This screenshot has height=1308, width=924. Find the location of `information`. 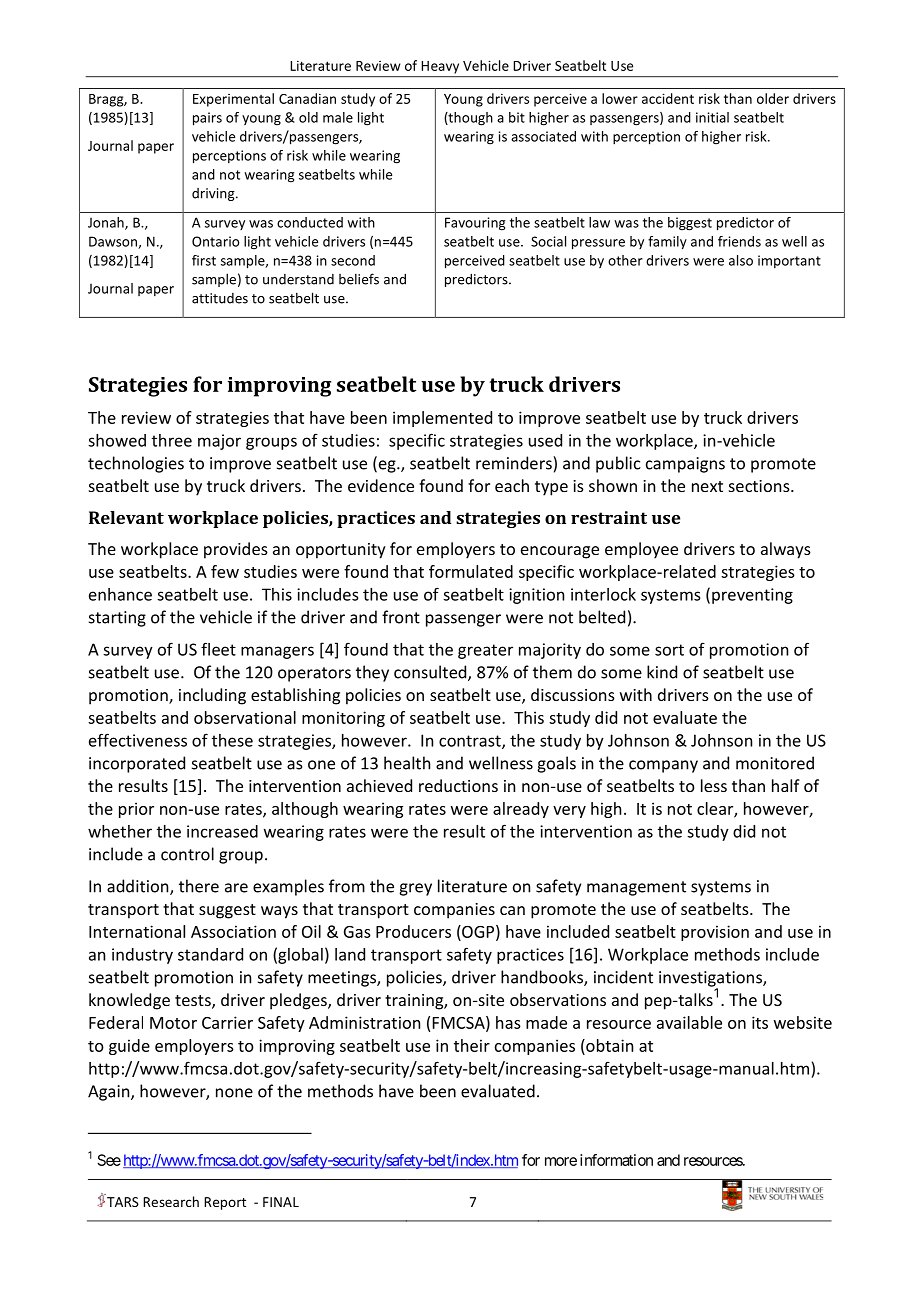

information is located at coordinates (616, 1160).
